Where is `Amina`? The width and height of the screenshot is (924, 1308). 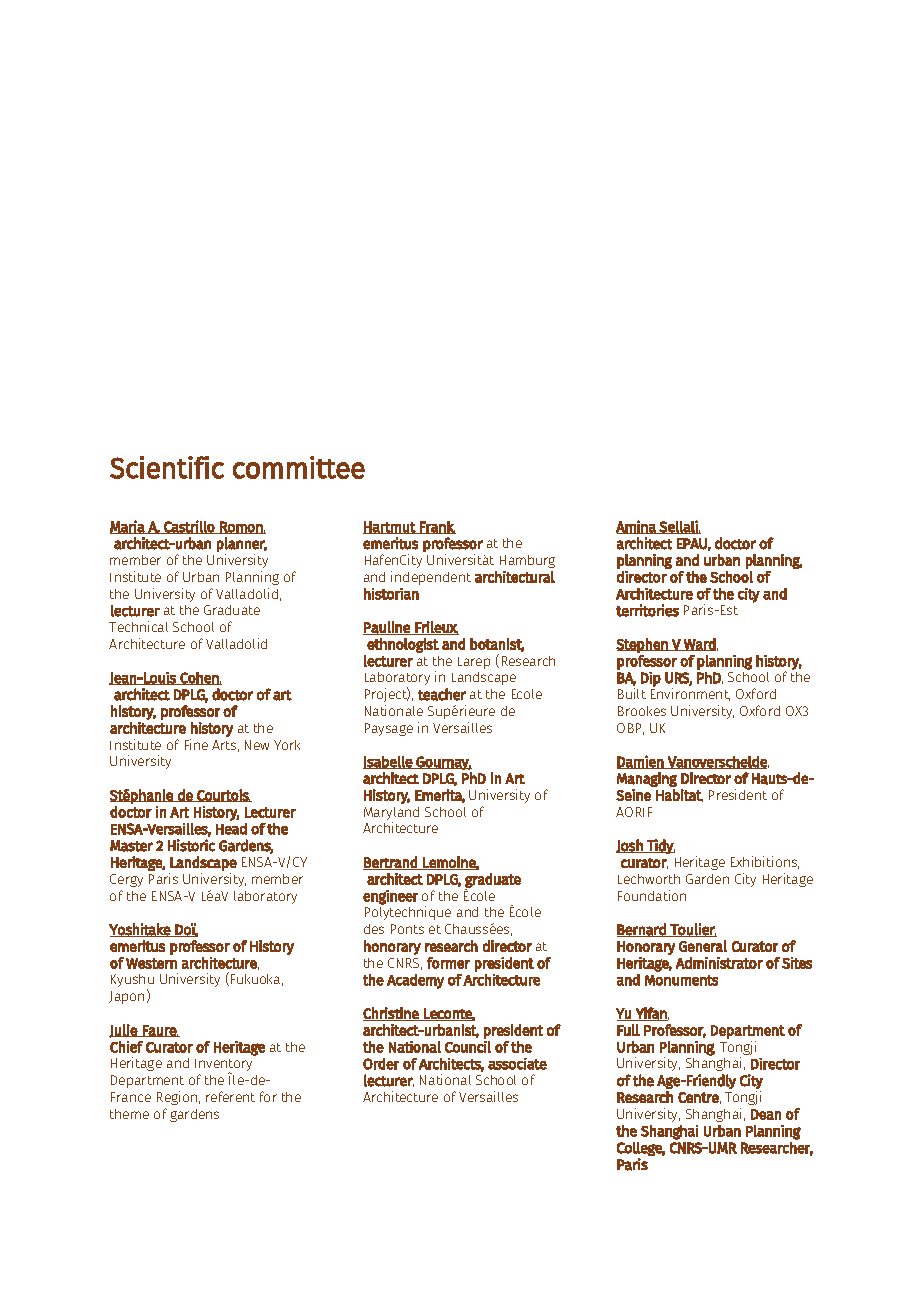
Amina is located at coordinates (637, 527).
